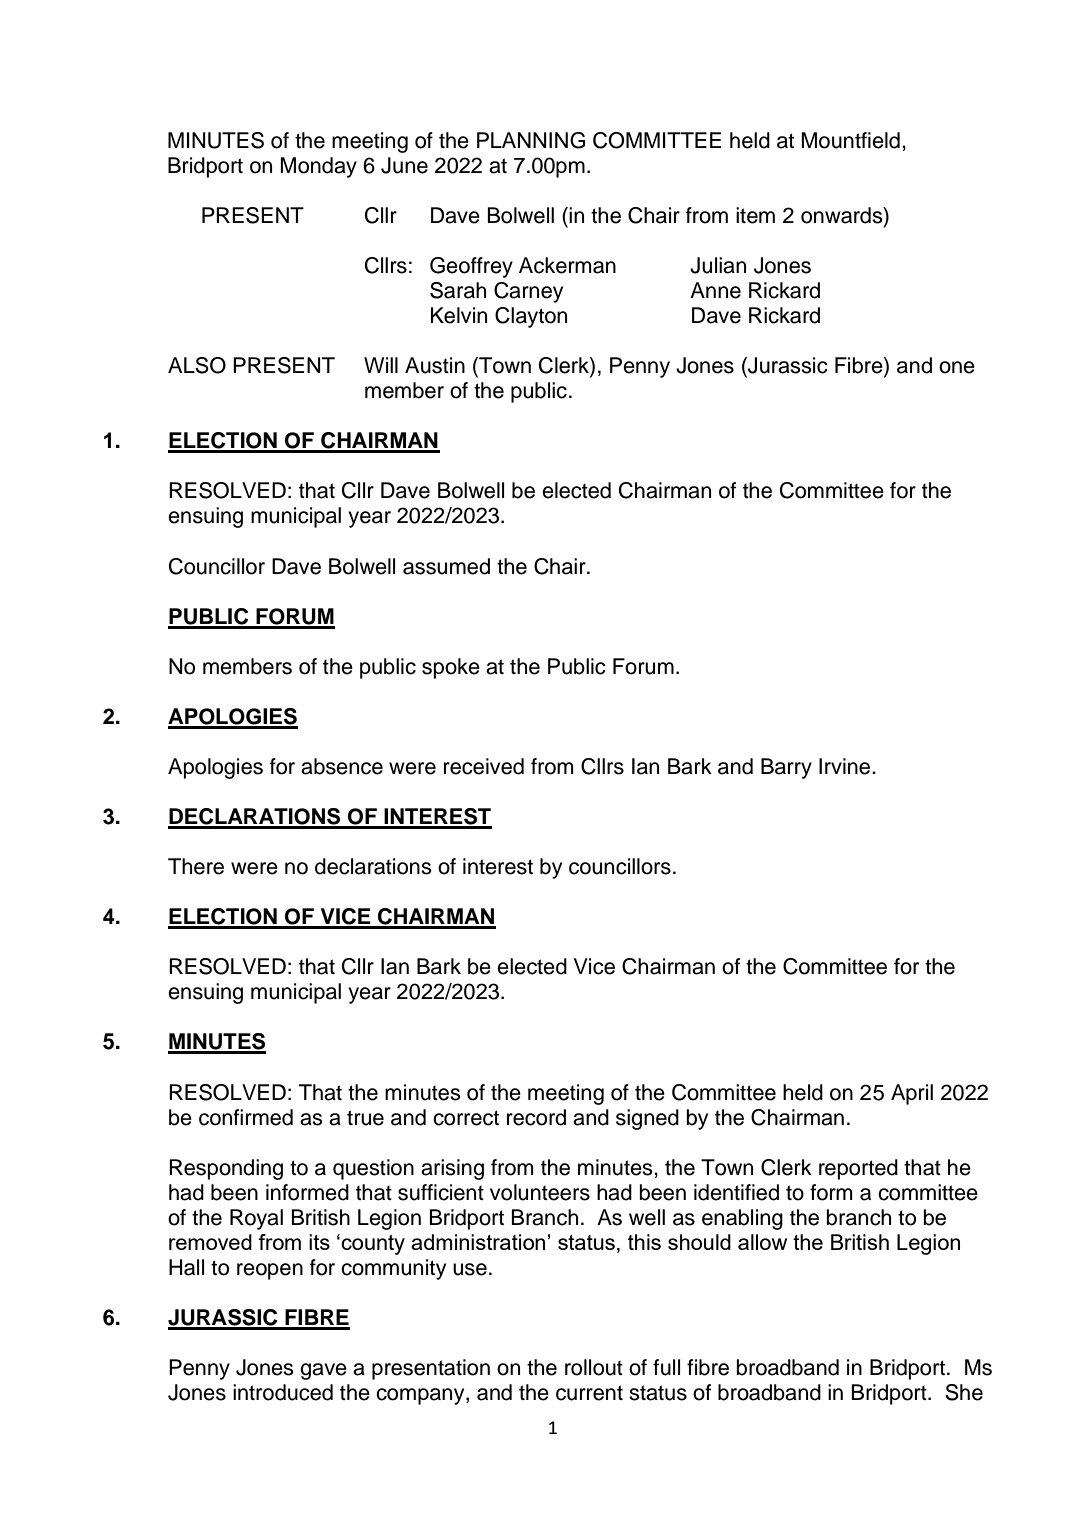 The height and width of the image is (1528, 1080). Describe the element at coordinates (446, 566) in the image. I see `assumed` at that location.
